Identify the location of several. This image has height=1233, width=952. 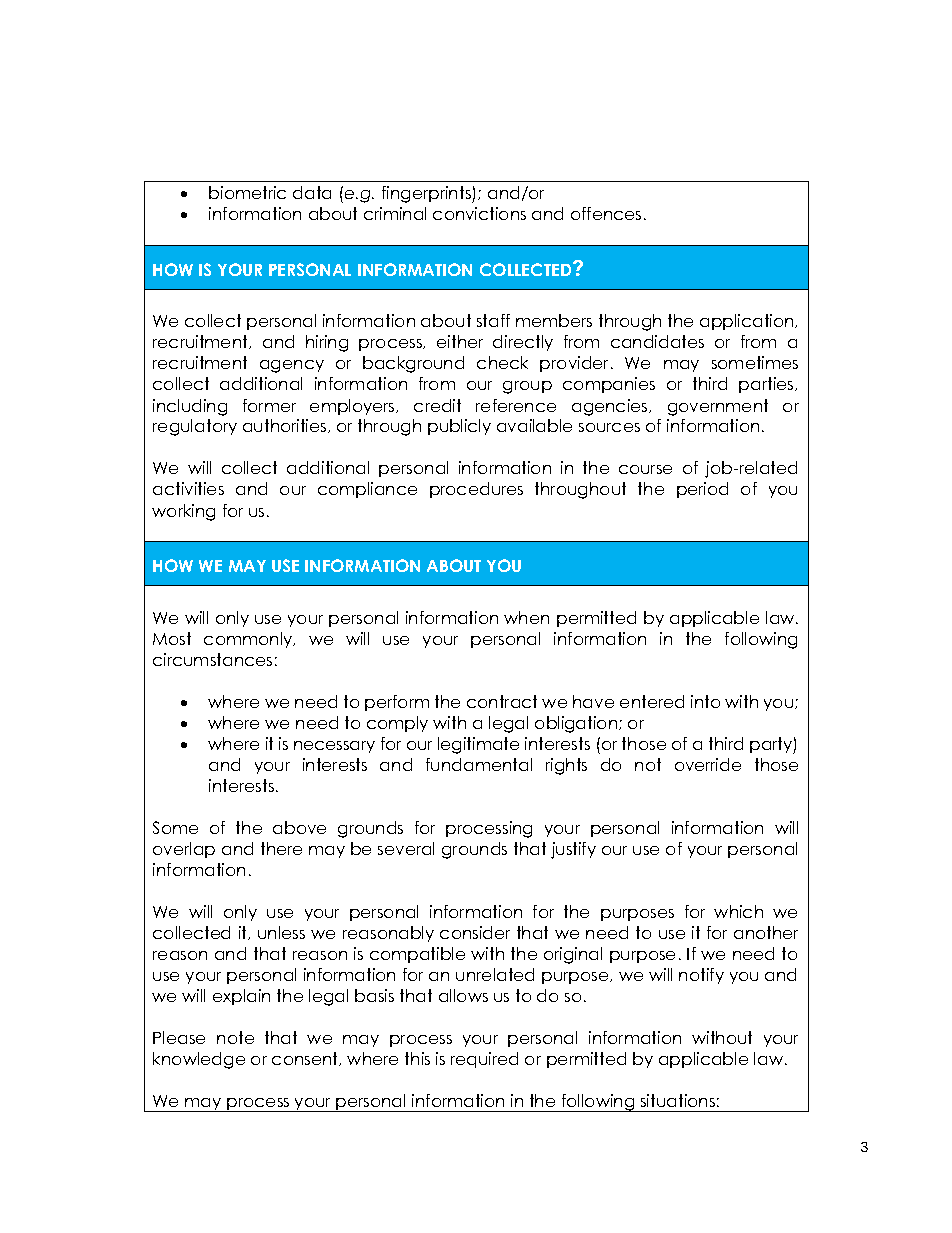
(406, 848).
